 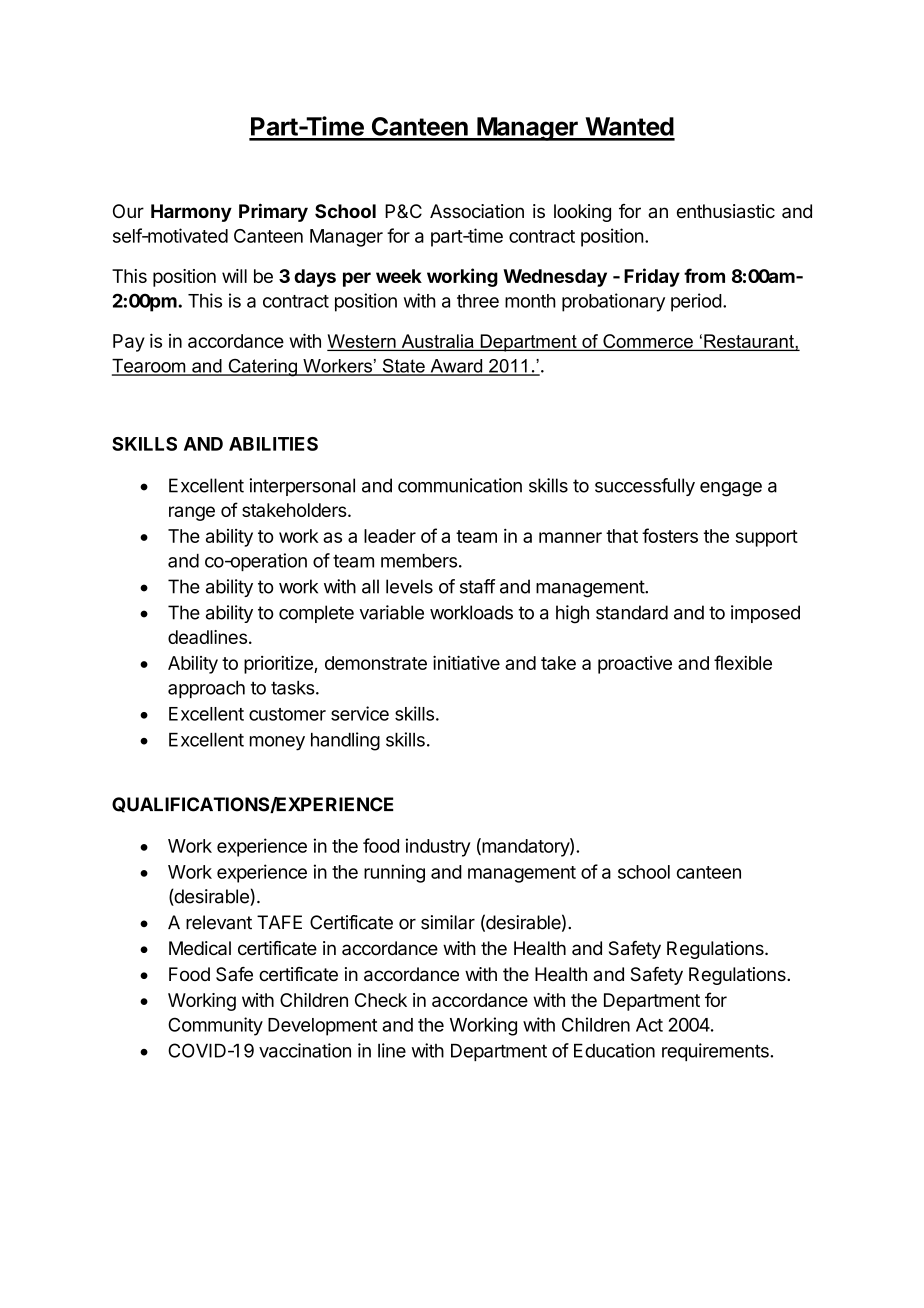 I want to click on approach, so click(x=206, y=689).
